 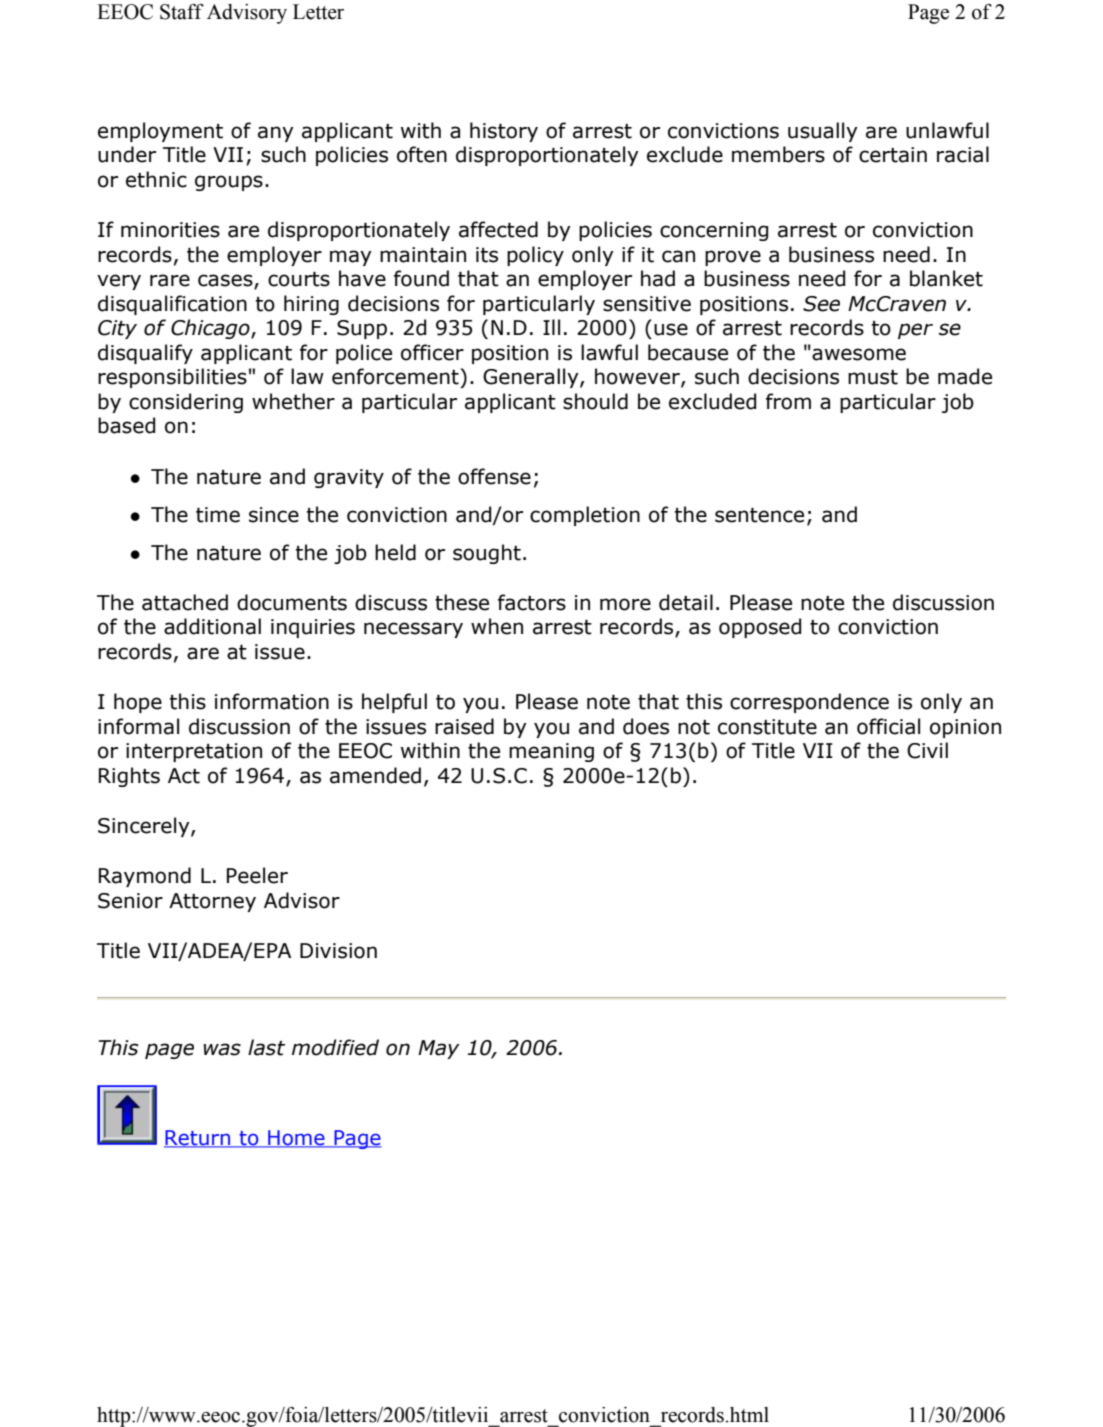 What do you see at coordinates (186, 403) in the document?
I see `considering` at bounding box center [186, 403].
